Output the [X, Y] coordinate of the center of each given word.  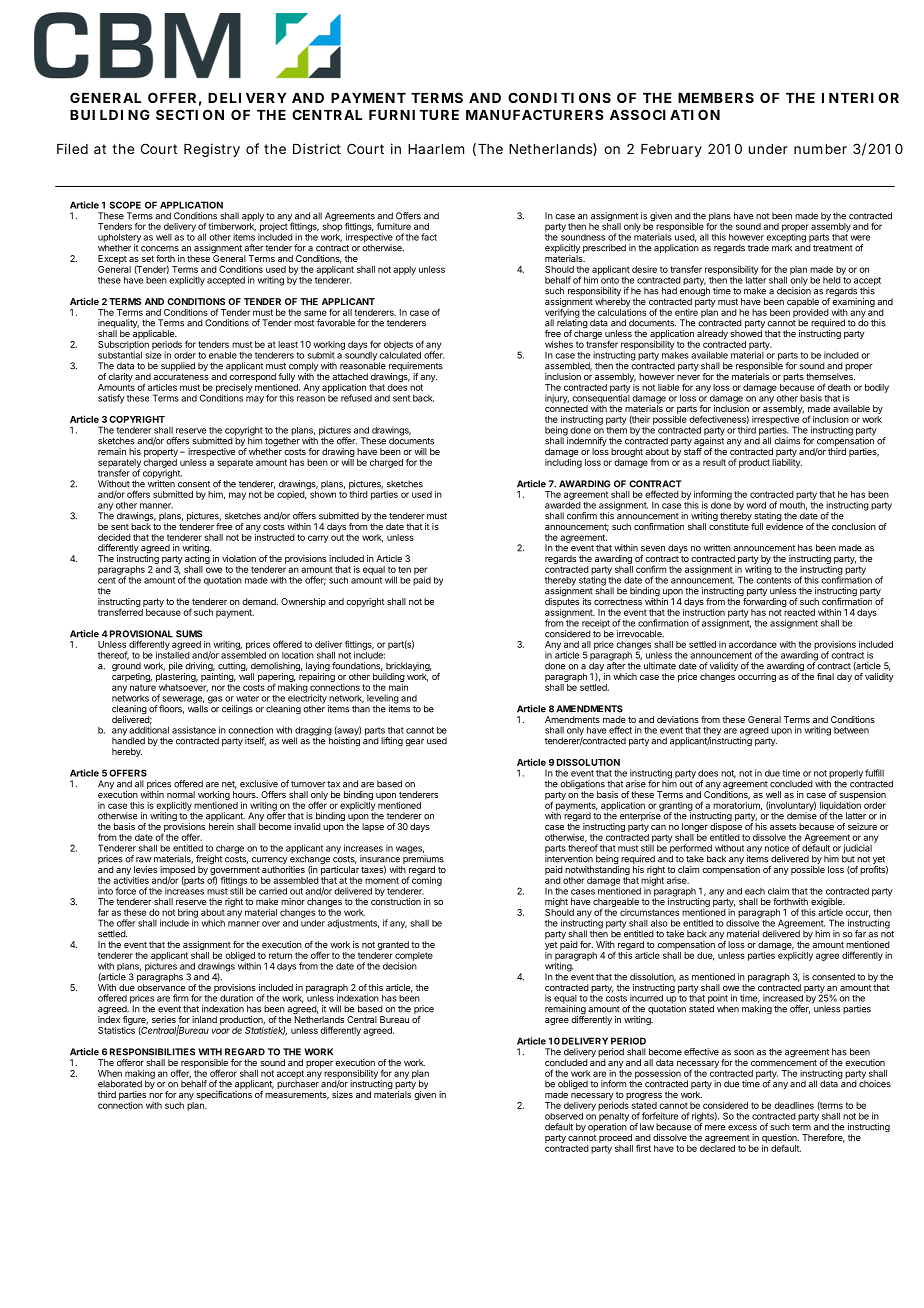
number [820, 149]
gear [414, 742]
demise [802, 815]
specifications [224, 1095]
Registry [212, 150]
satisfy [111, 399]
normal [181, 794]
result [714, 462]
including [563, 463]
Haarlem [436, 149]
